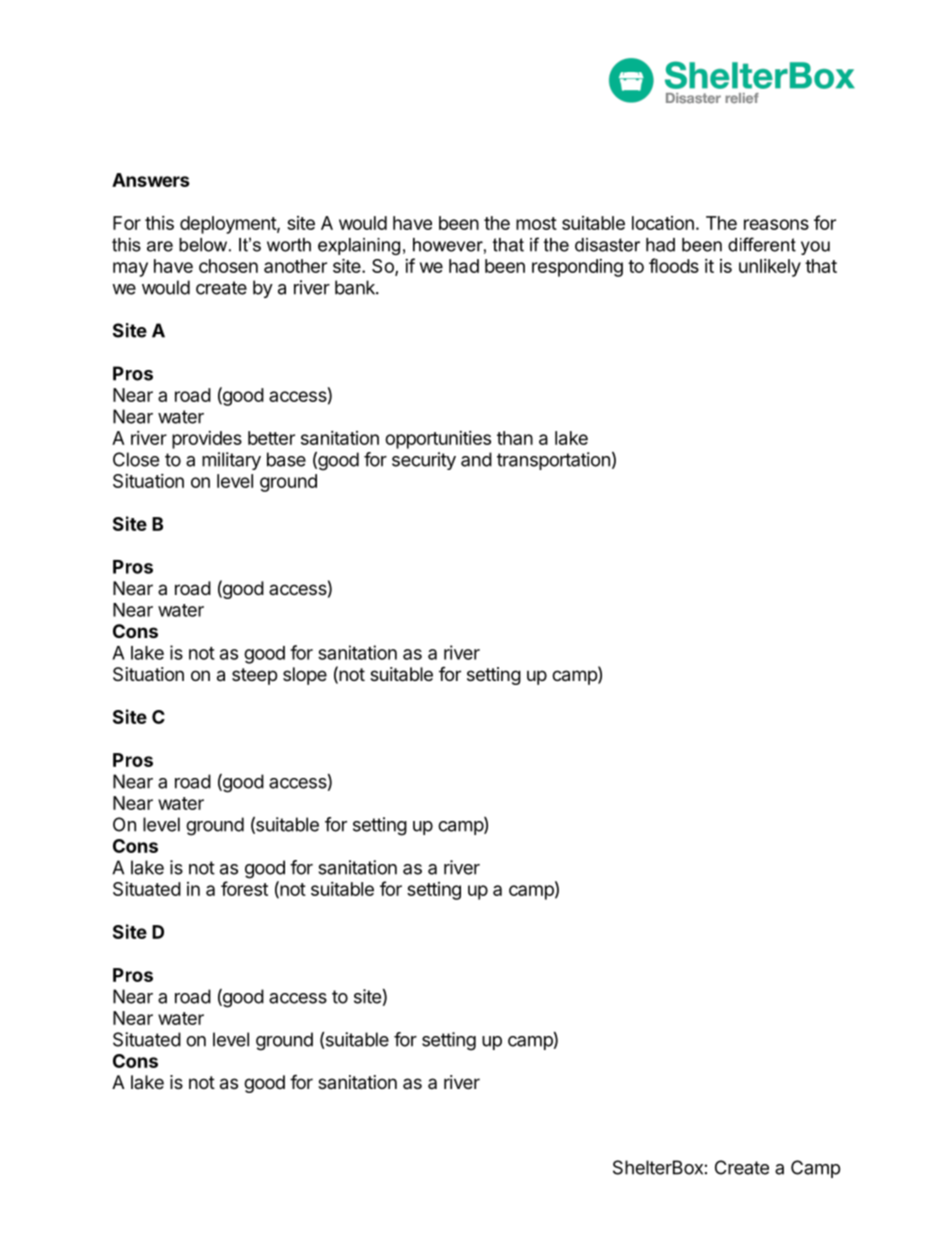 This screenshot has width=952, height=1233. I want to click on than, so click(515, 438).
